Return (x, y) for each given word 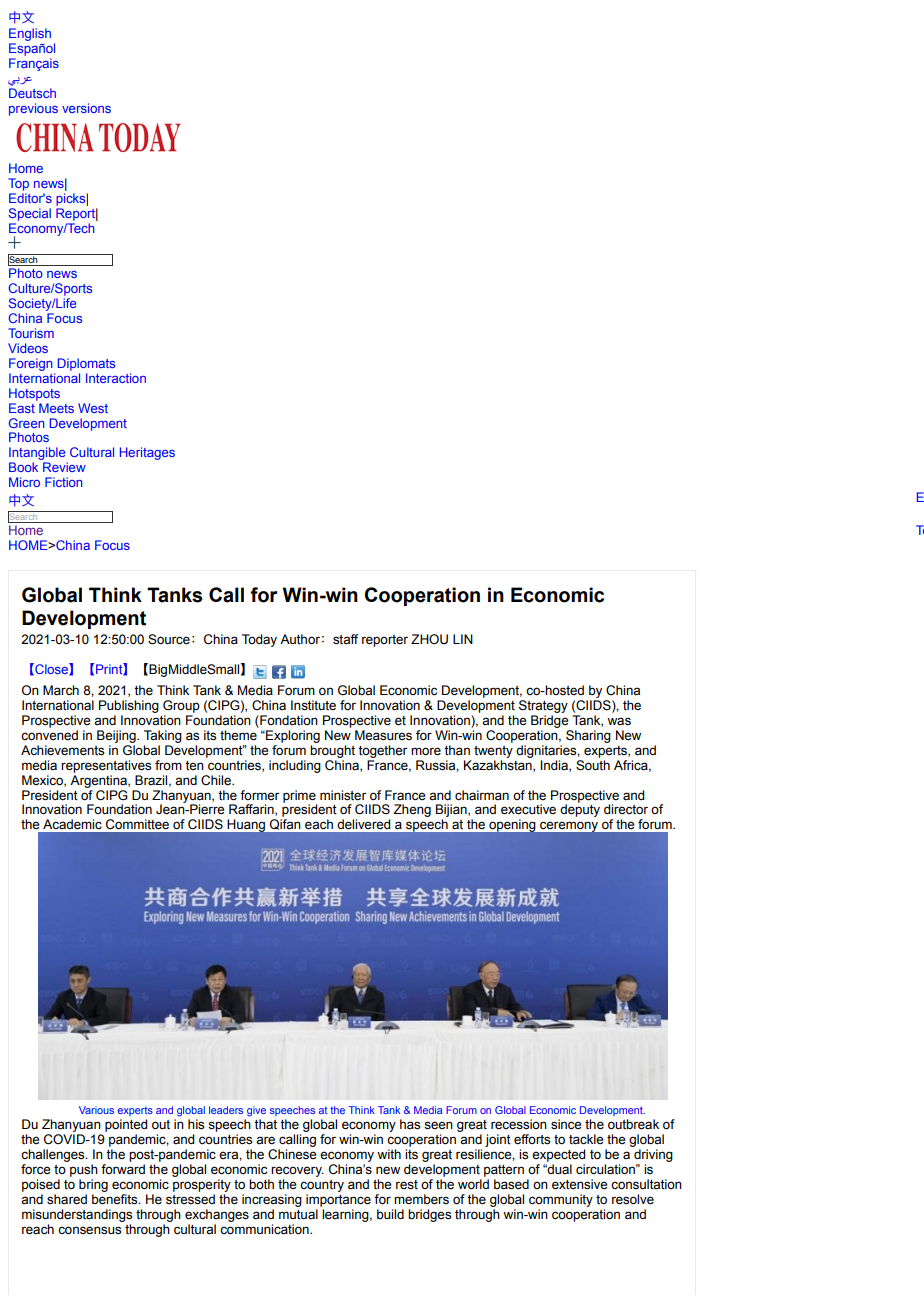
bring (93, 1185)
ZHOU (429, 639)
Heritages (147, 453)
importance (338, 1200)
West (93, 408)
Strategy (543, 706)
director (626, 809)
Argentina (99, 781)
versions (86, 108)
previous (33, 109)
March (61, 690)
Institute (313, 705)
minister (343, 795)
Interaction (116, 378)
